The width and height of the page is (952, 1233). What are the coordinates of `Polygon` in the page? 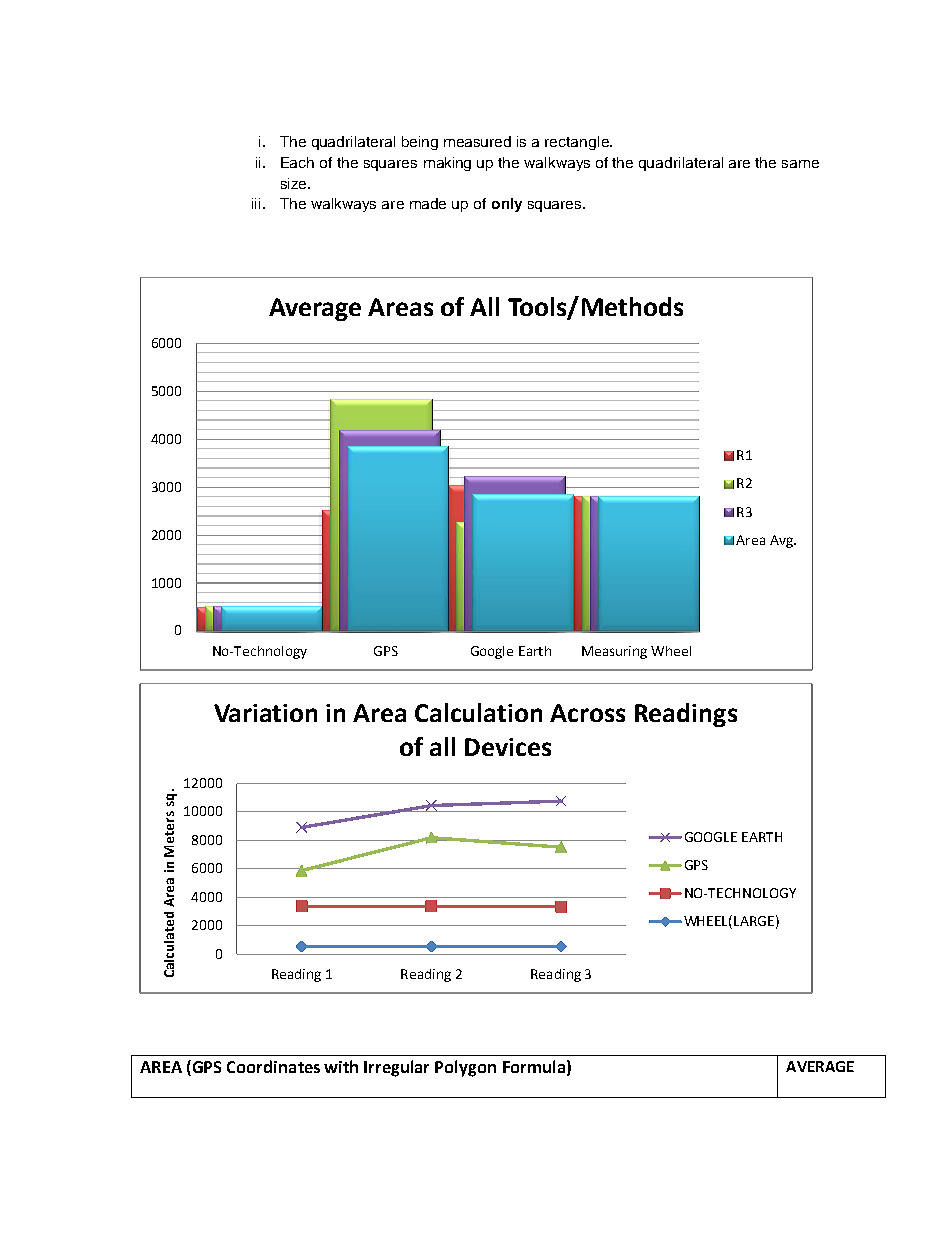 It's located at (465, 1068).
